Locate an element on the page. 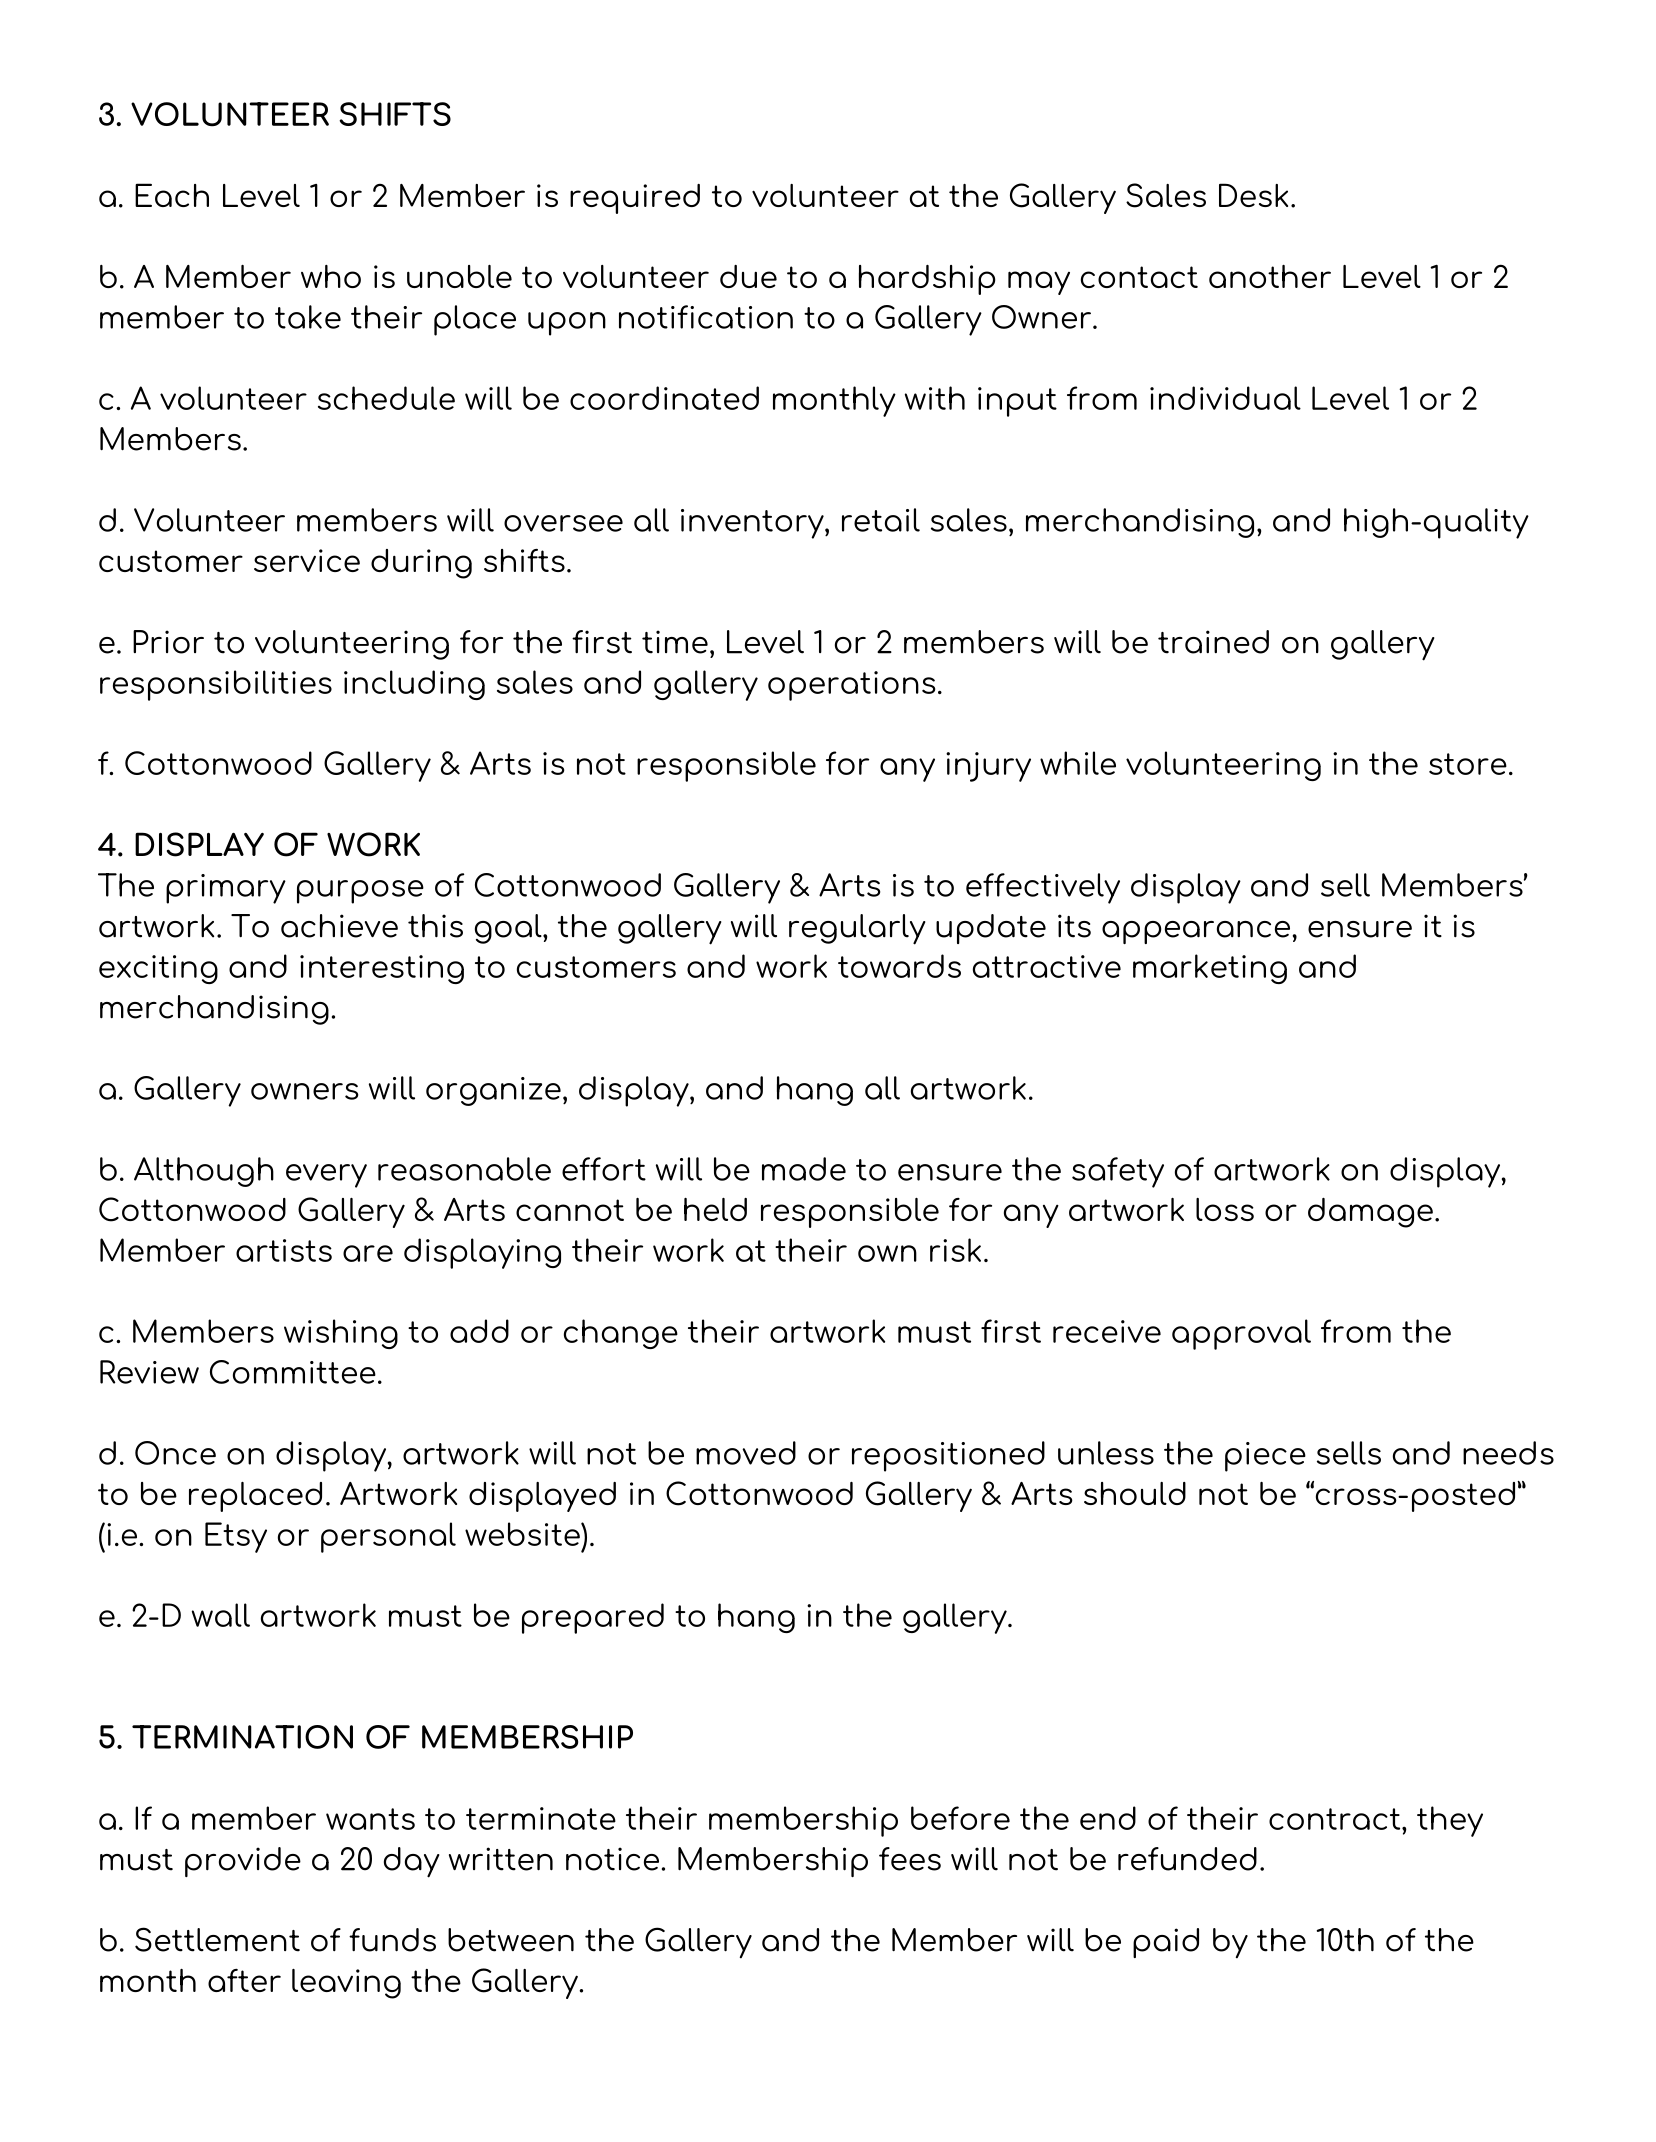 This image has height=2142, width=1656. funds is located at coordinates (392, 1940).
